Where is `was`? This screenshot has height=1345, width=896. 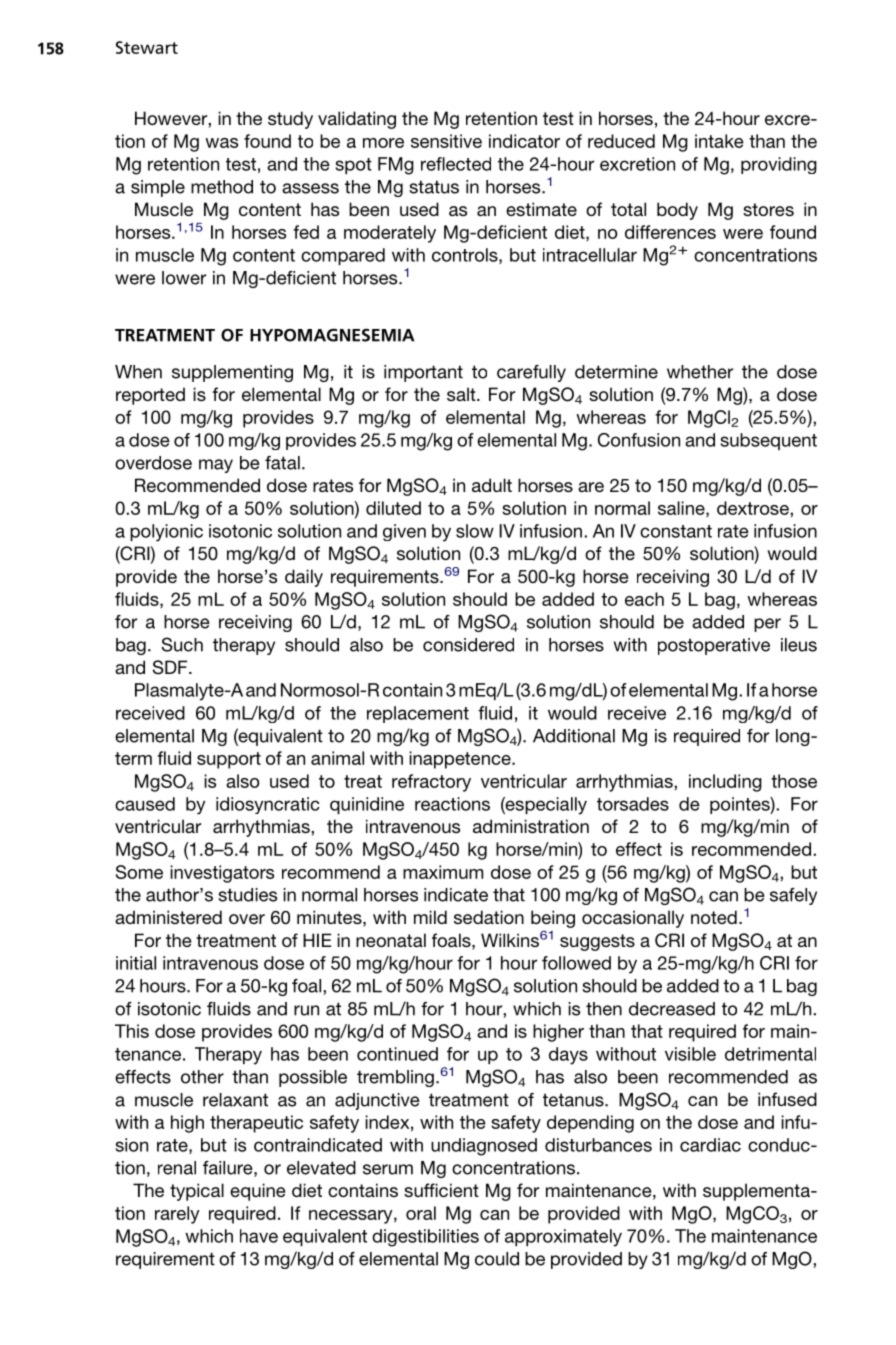 was is located at coordinates (221, 143).
